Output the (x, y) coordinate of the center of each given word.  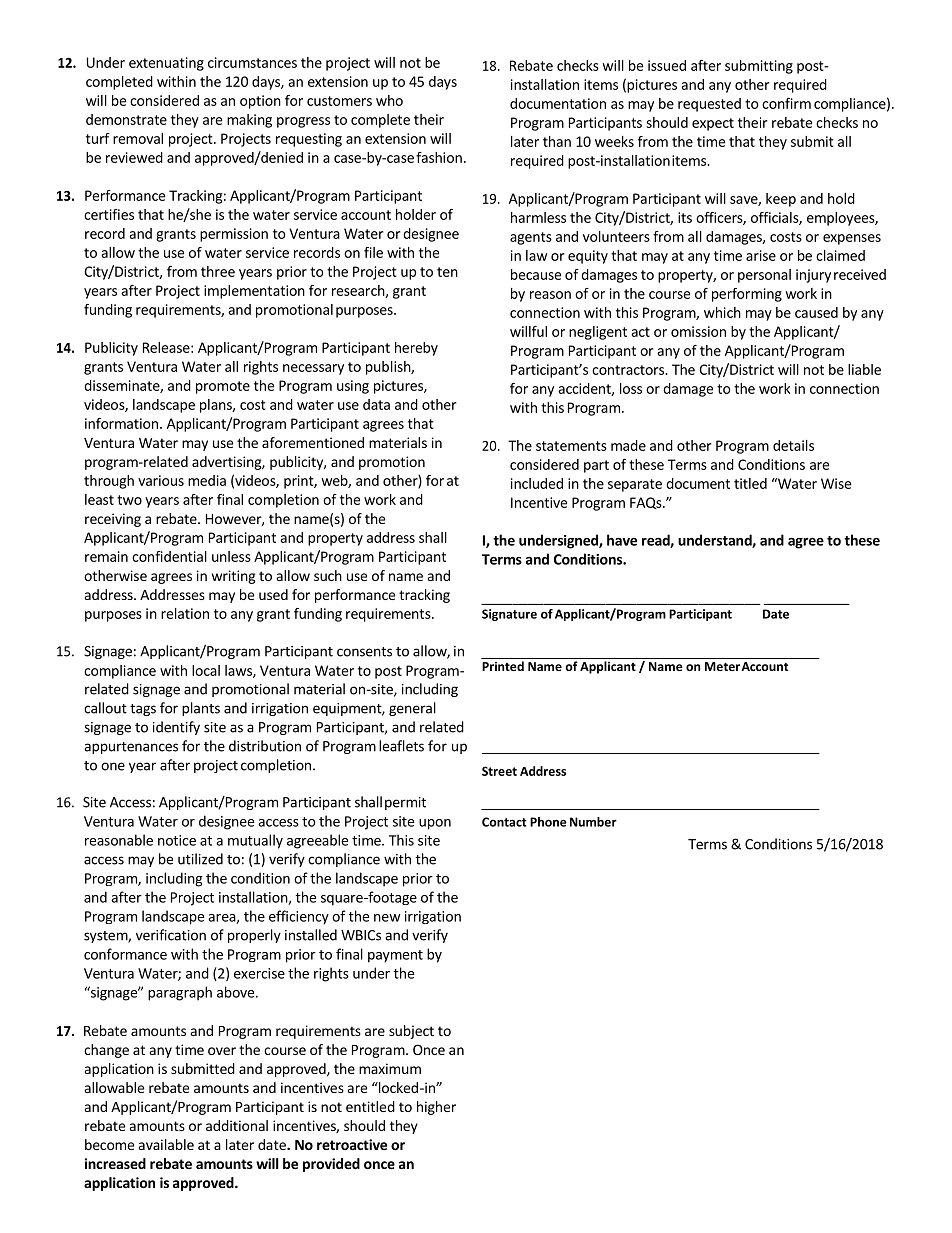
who (389, 100)
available (166, 1144)
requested (709, 105)
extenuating (166, 64)
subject (411, 1032)
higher (436, 1108)
